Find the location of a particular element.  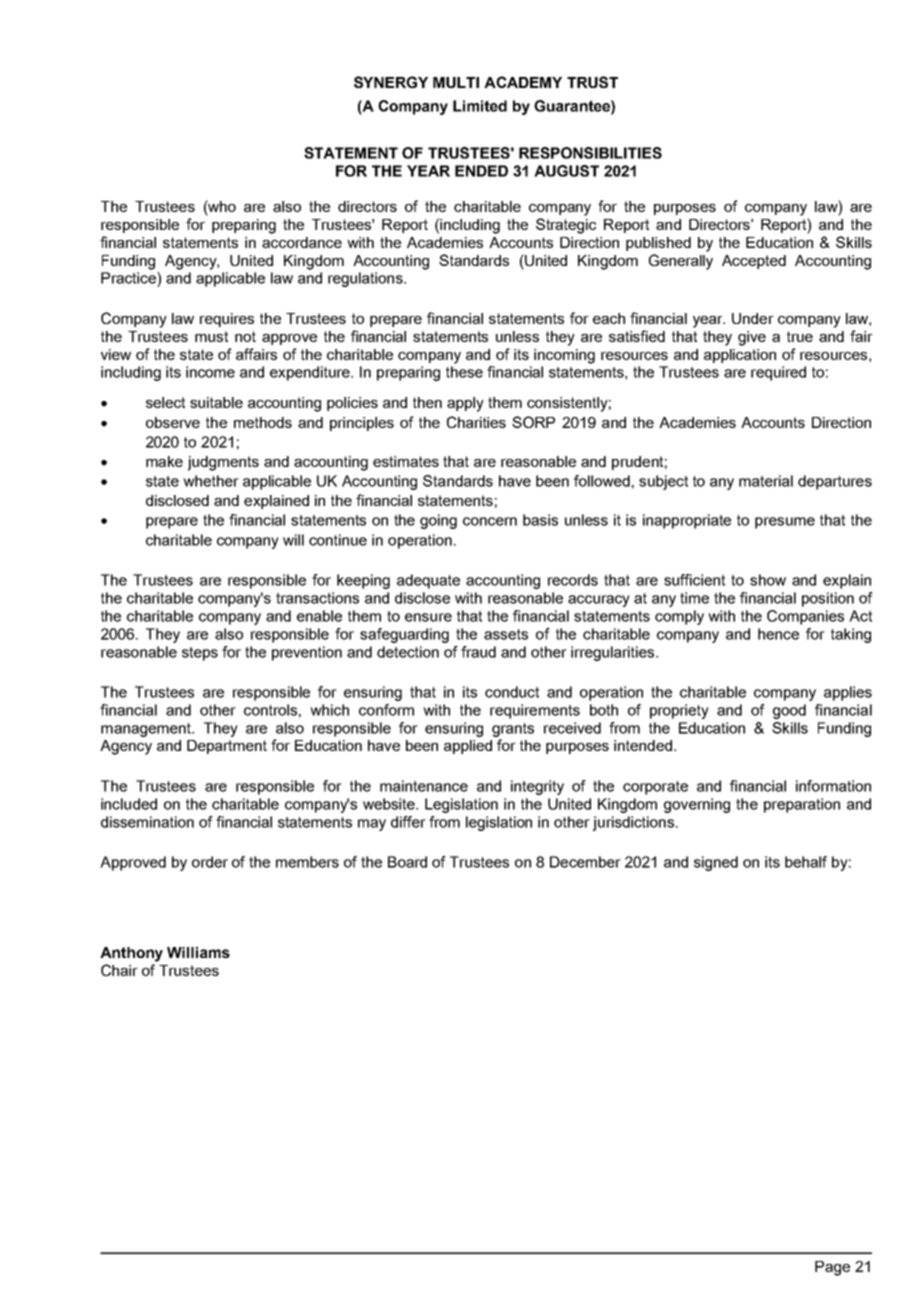

Chair is located at coordinates (119, 970).
